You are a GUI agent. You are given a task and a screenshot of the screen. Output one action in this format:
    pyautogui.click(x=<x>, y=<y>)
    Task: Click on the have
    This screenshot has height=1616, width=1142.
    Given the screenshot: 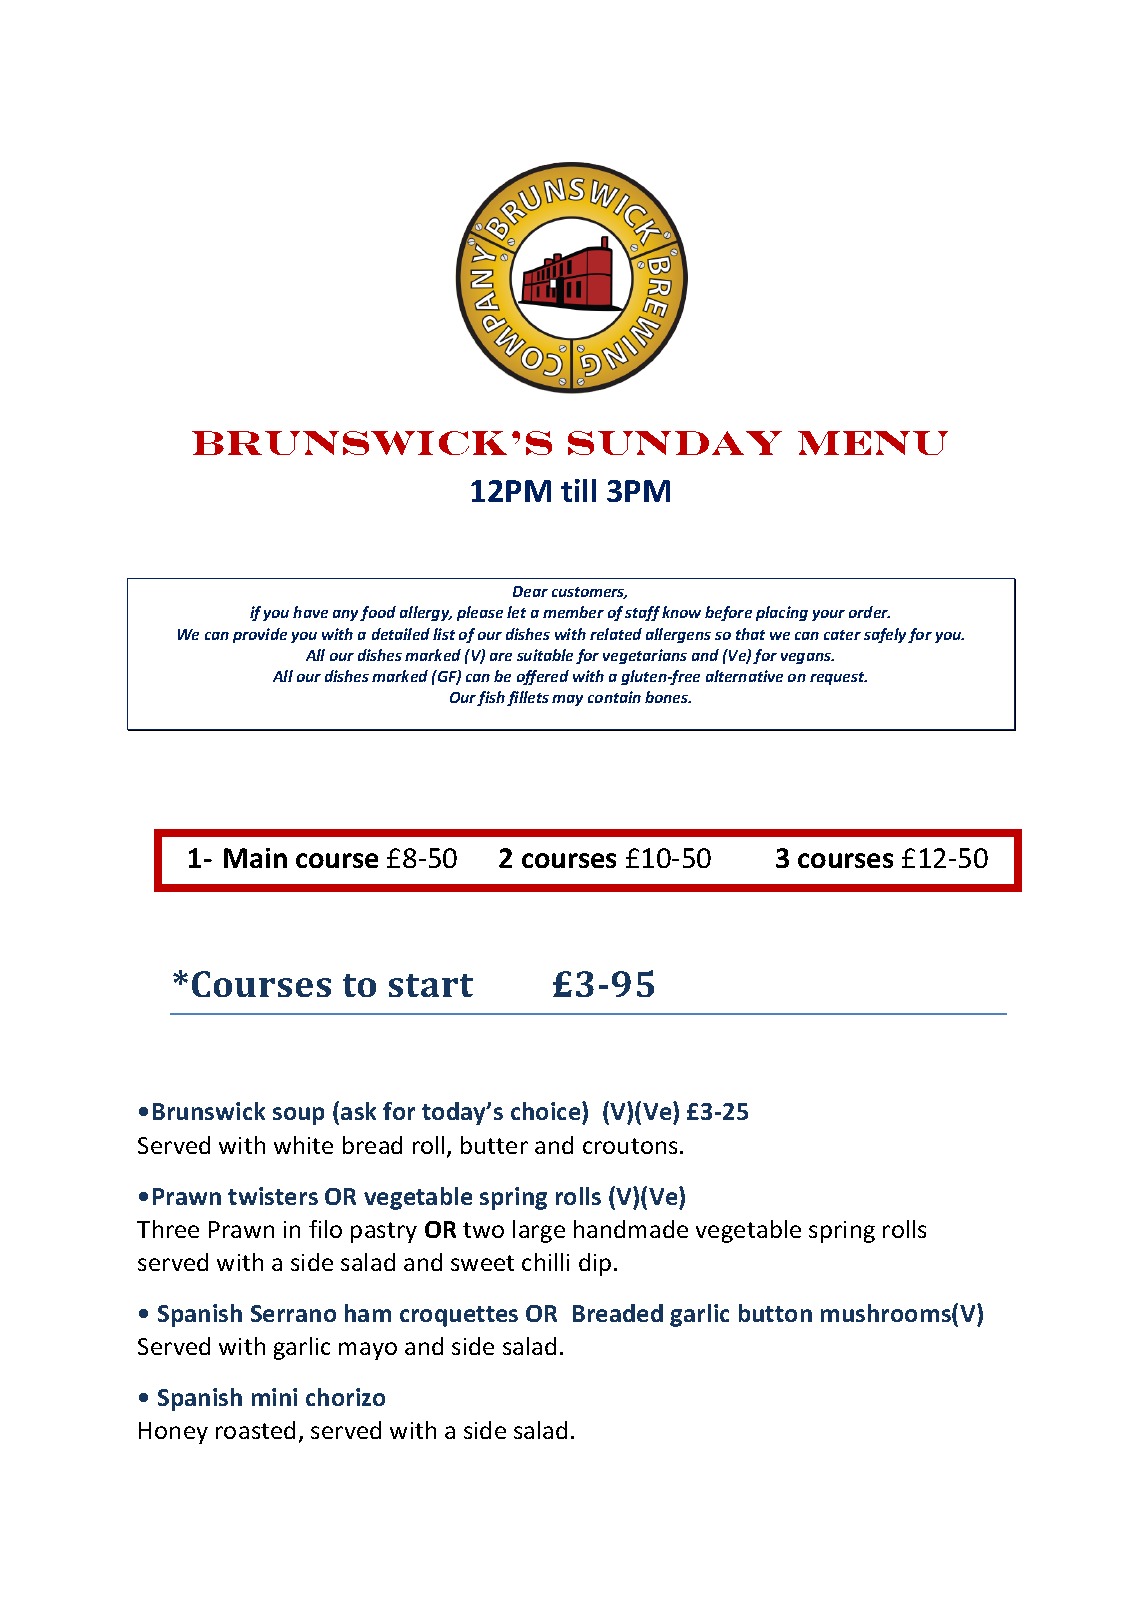 What is the action you would take?
    pyautogui.click(x=310, y=612)
